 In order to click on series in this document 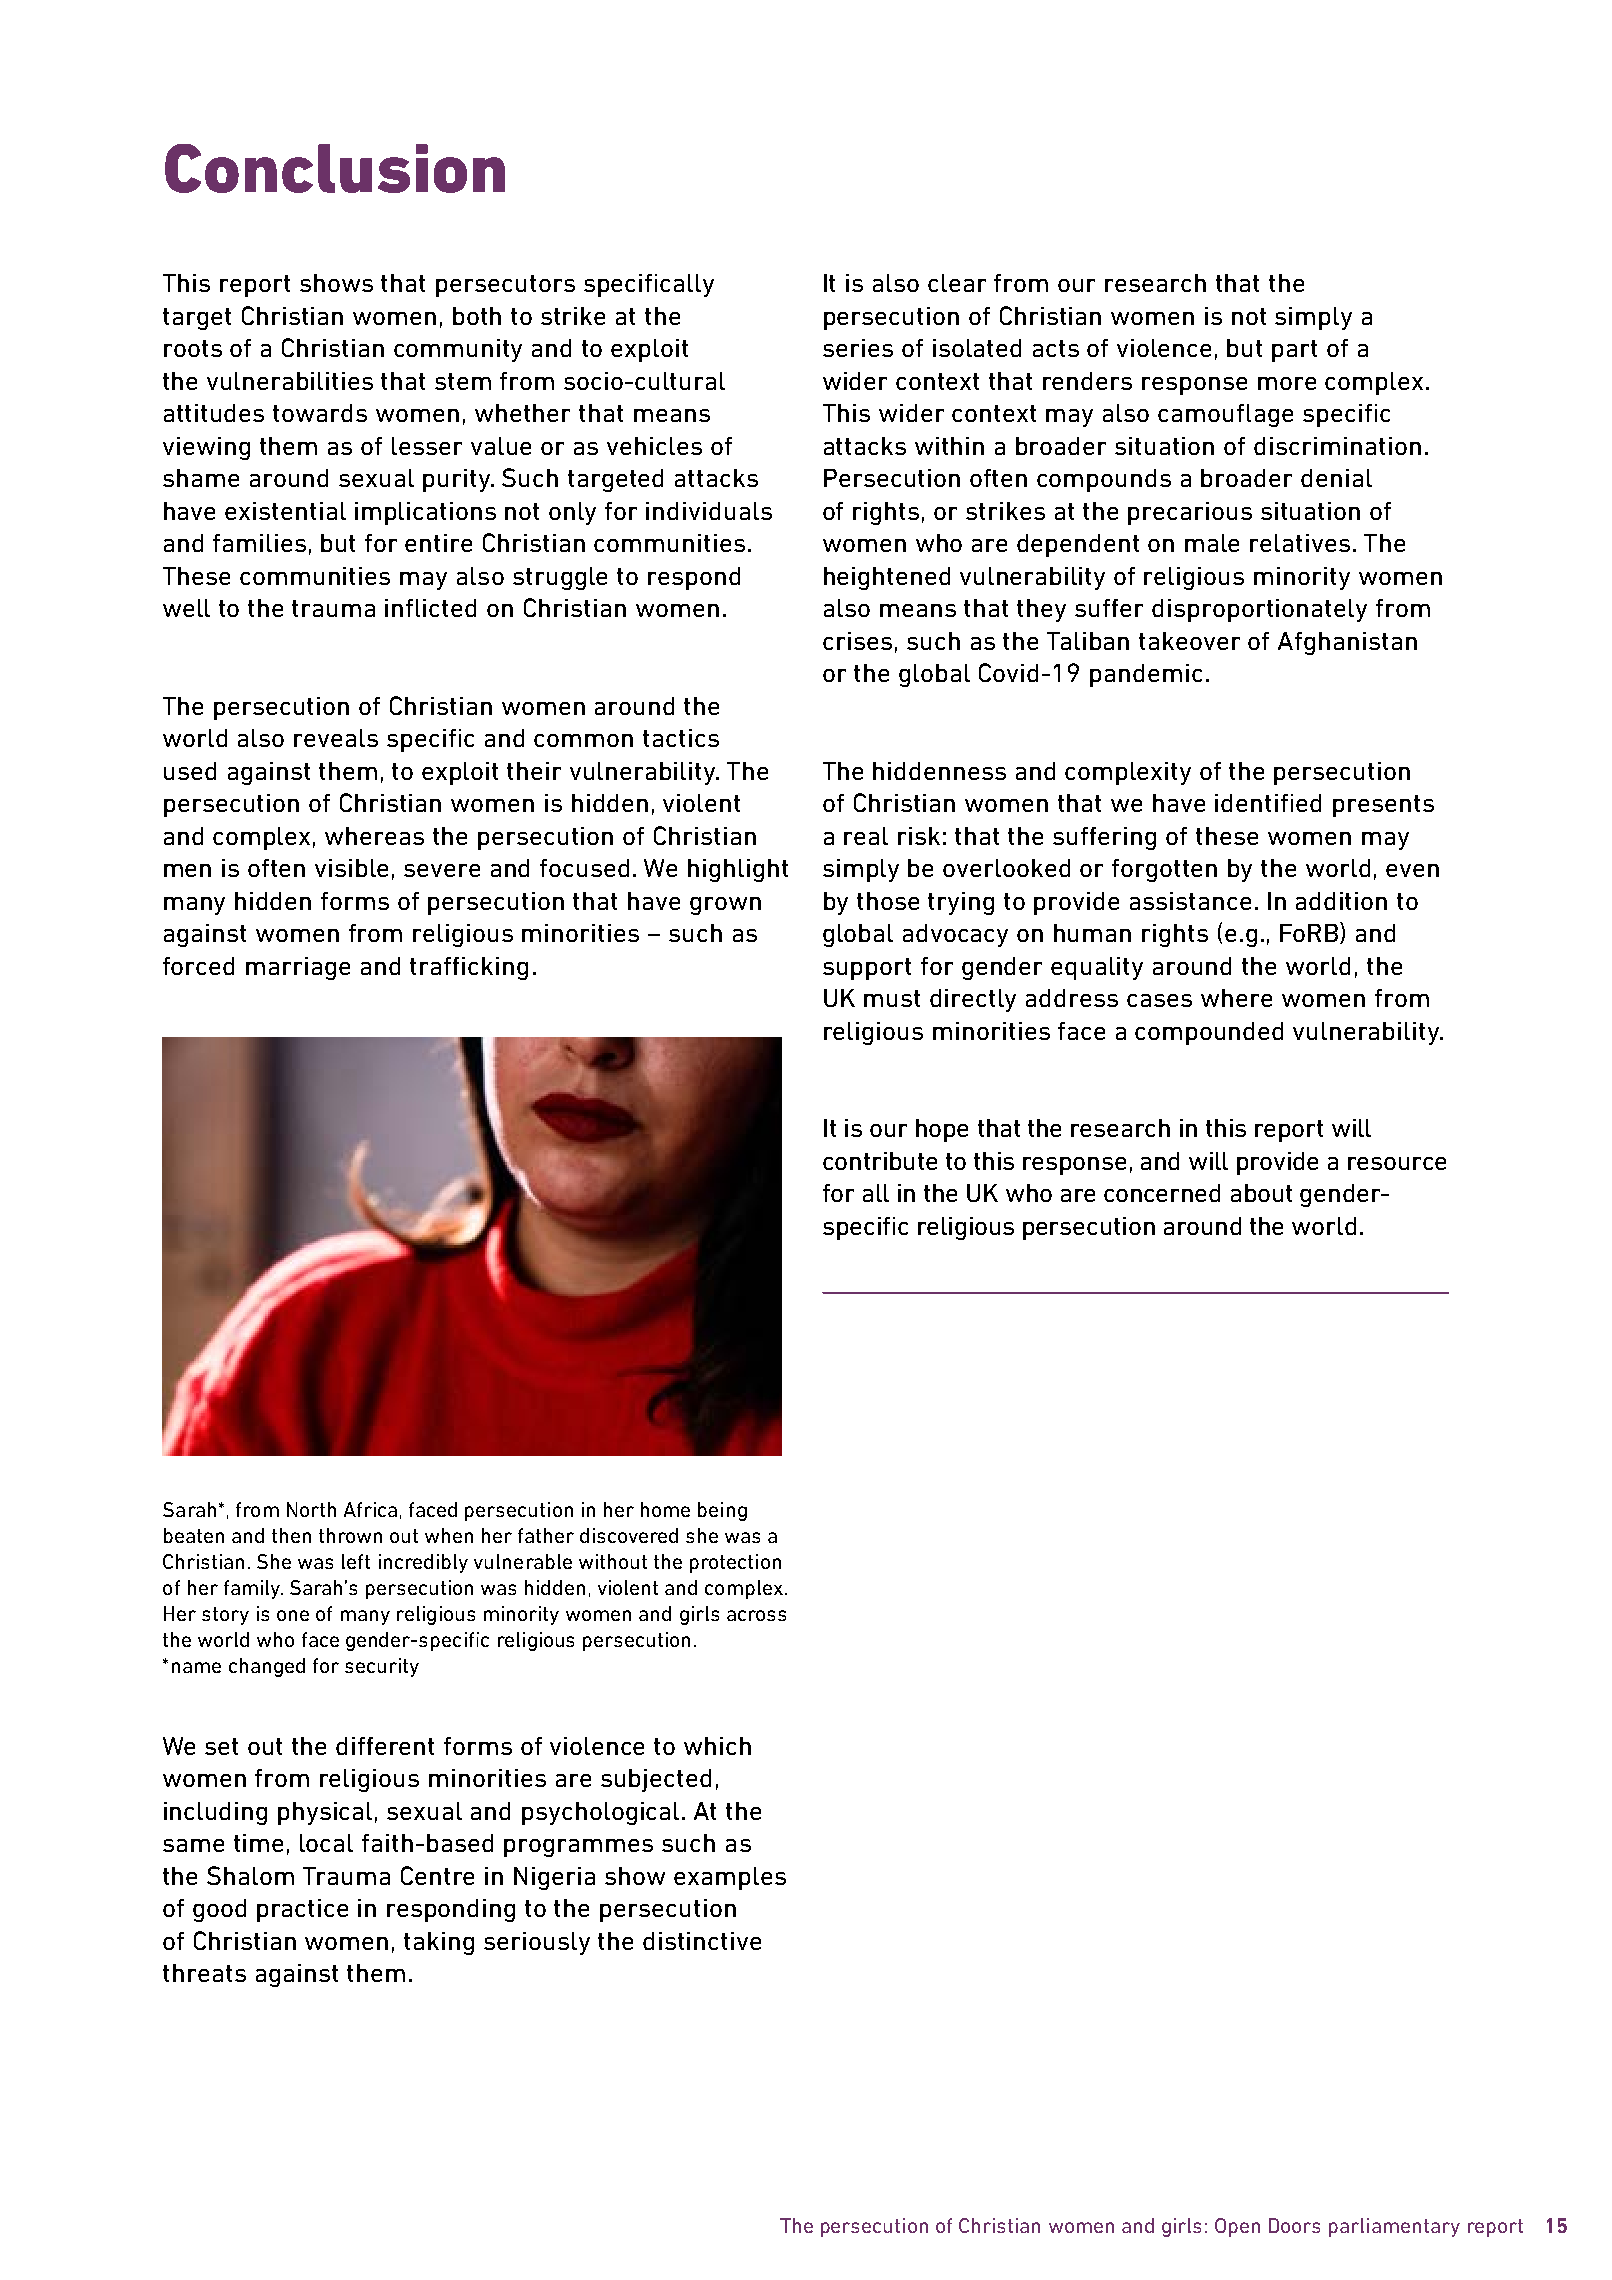, I will do `click(858, 348)`.
